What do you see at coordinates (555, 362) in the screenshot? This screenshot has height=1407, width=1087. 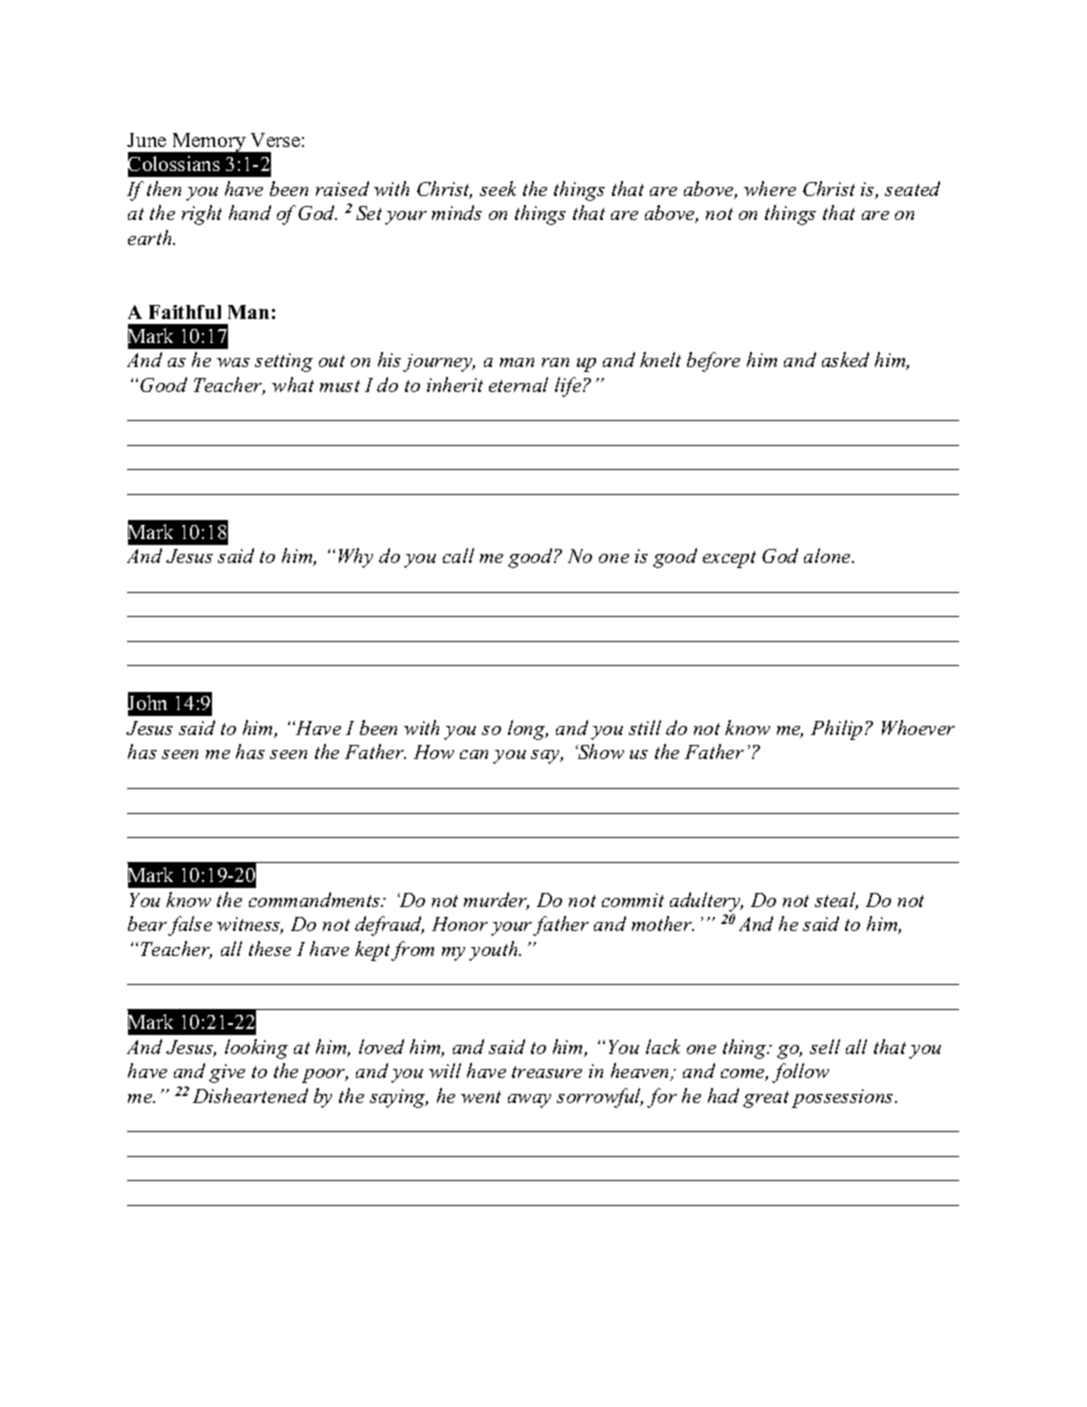 I see `ran` at bounding box center [555, 362].
